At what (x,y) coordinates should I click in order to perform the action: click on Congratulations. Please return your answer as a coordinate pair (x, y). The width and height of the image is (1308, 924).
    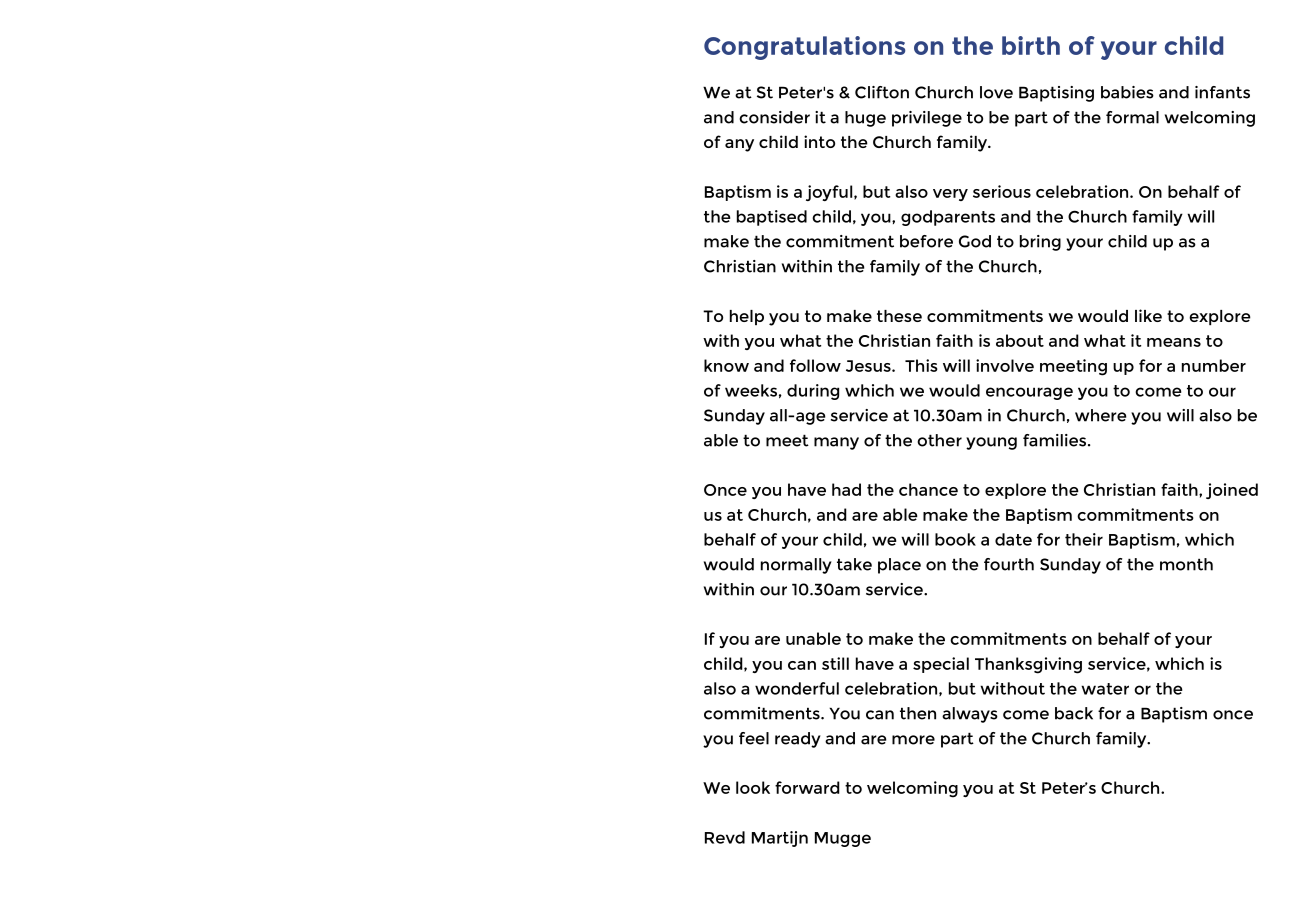
    Looking at the image, I should click on (804, 48).
